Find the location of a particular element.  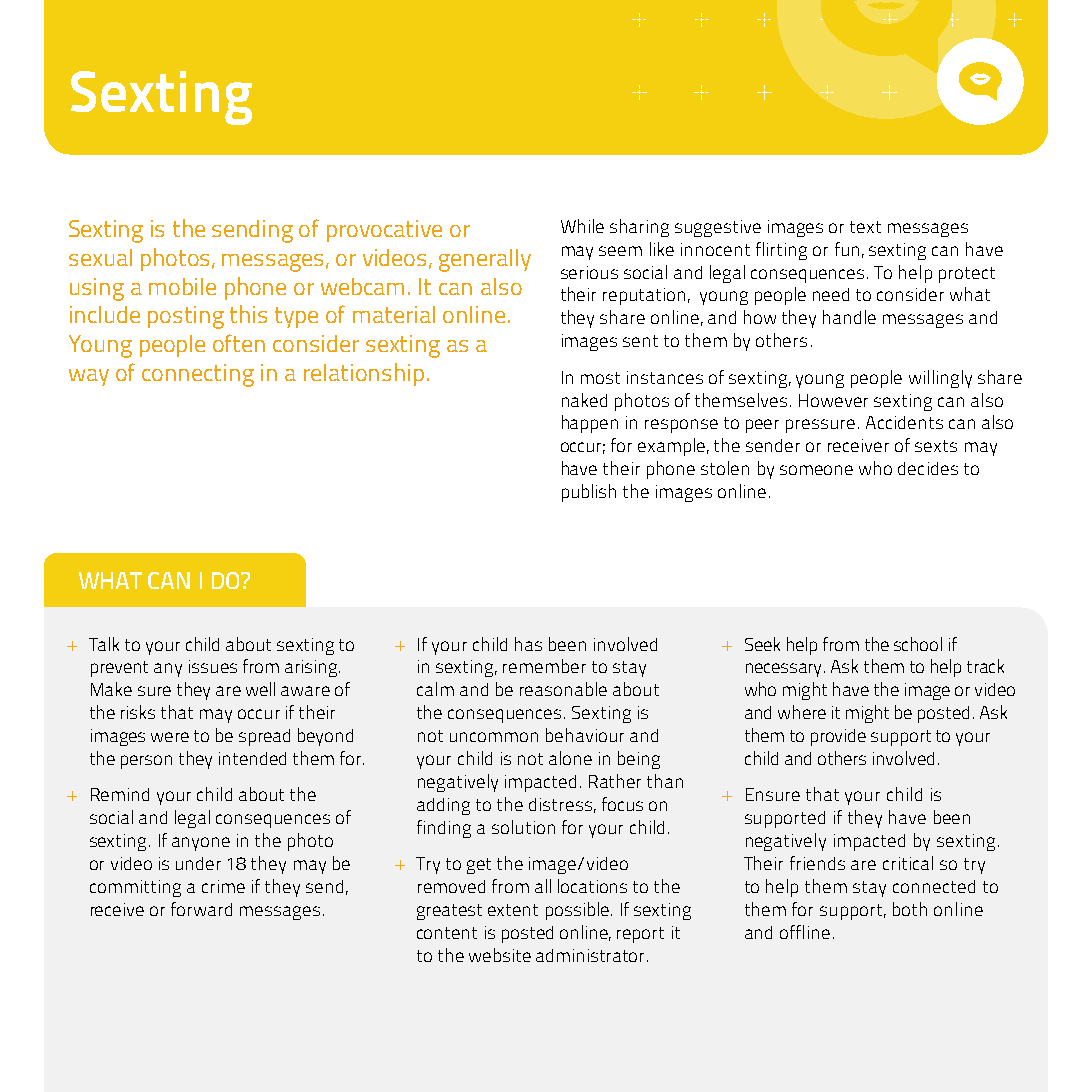

publish is located at coordinates (589, 493).
